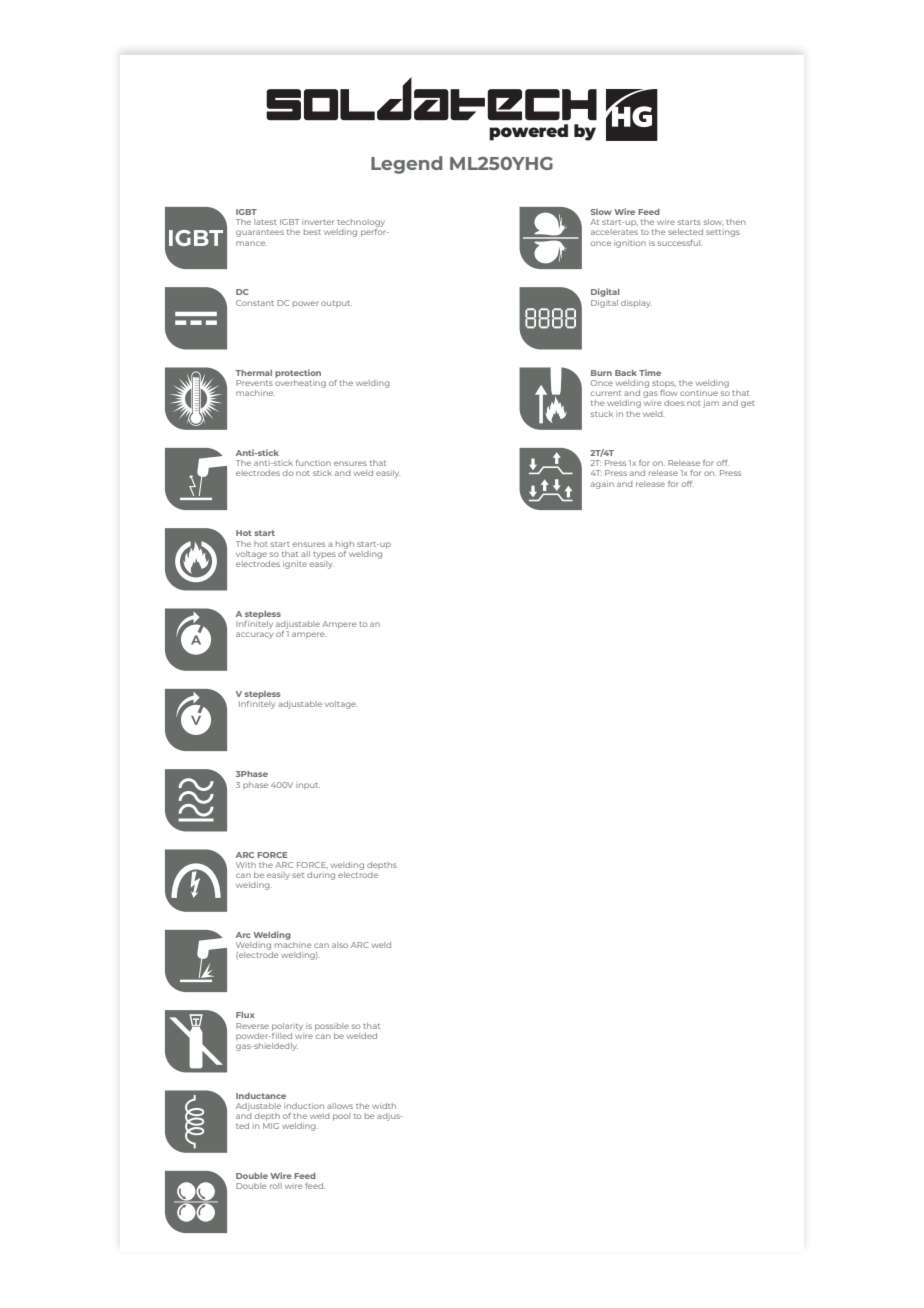 This screenshot has width=924, height=1308. Describe the element at coordinates (341, 1117) in the screenshot. I see `pool` at that location.
